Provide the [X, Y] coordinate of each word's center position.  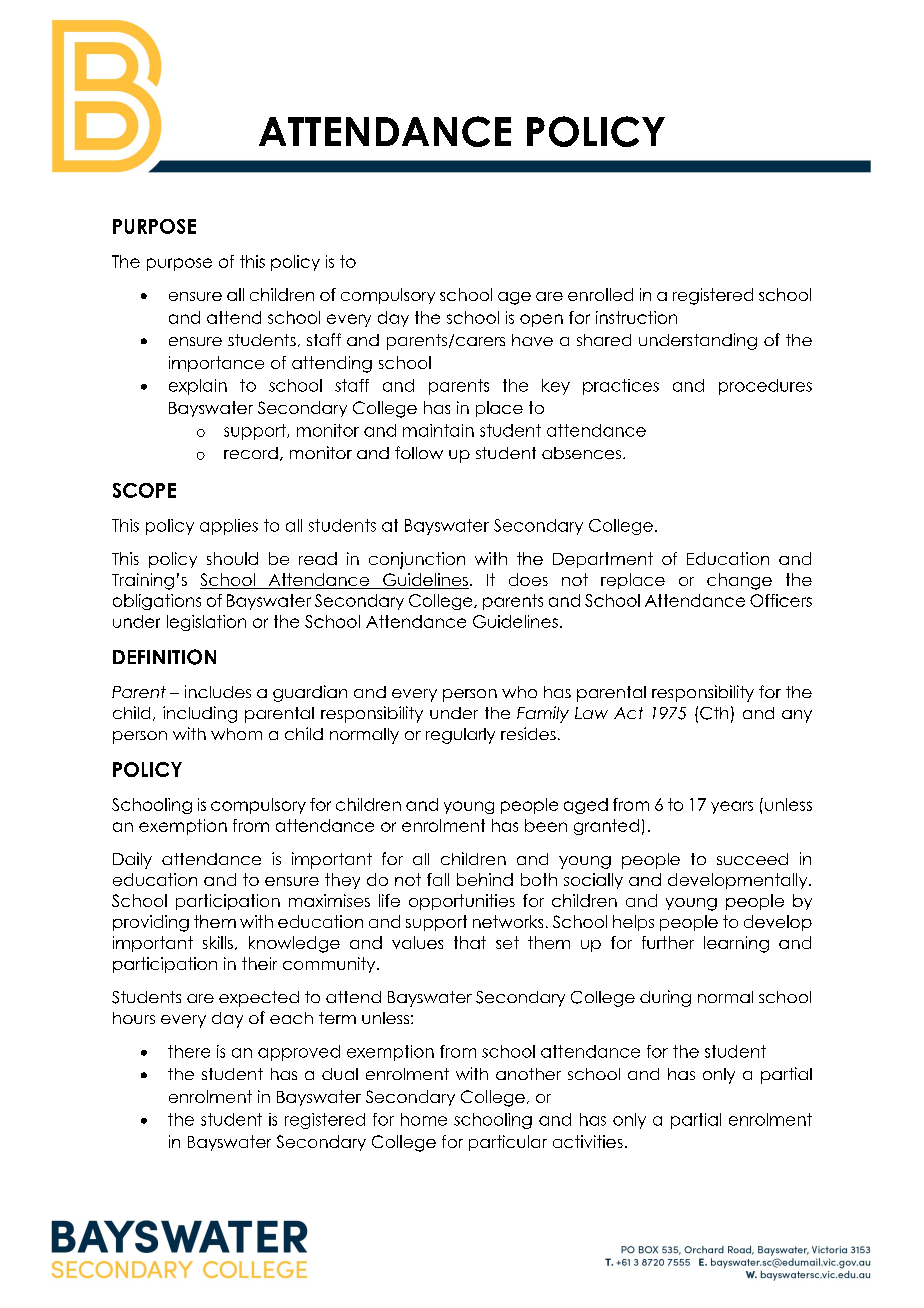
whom [236, 734]
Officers [781, 600]
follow [419, 452]
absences [581, 453]
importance [216, 364]
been [546, 825]
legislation [206, 623]
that [470, 942]
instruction [636, 317]
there [189, 1051]
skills [218, 942]
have [532, 340]
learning [736, 944]
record [251, 453]
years [732, 807]
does [528, 579]
